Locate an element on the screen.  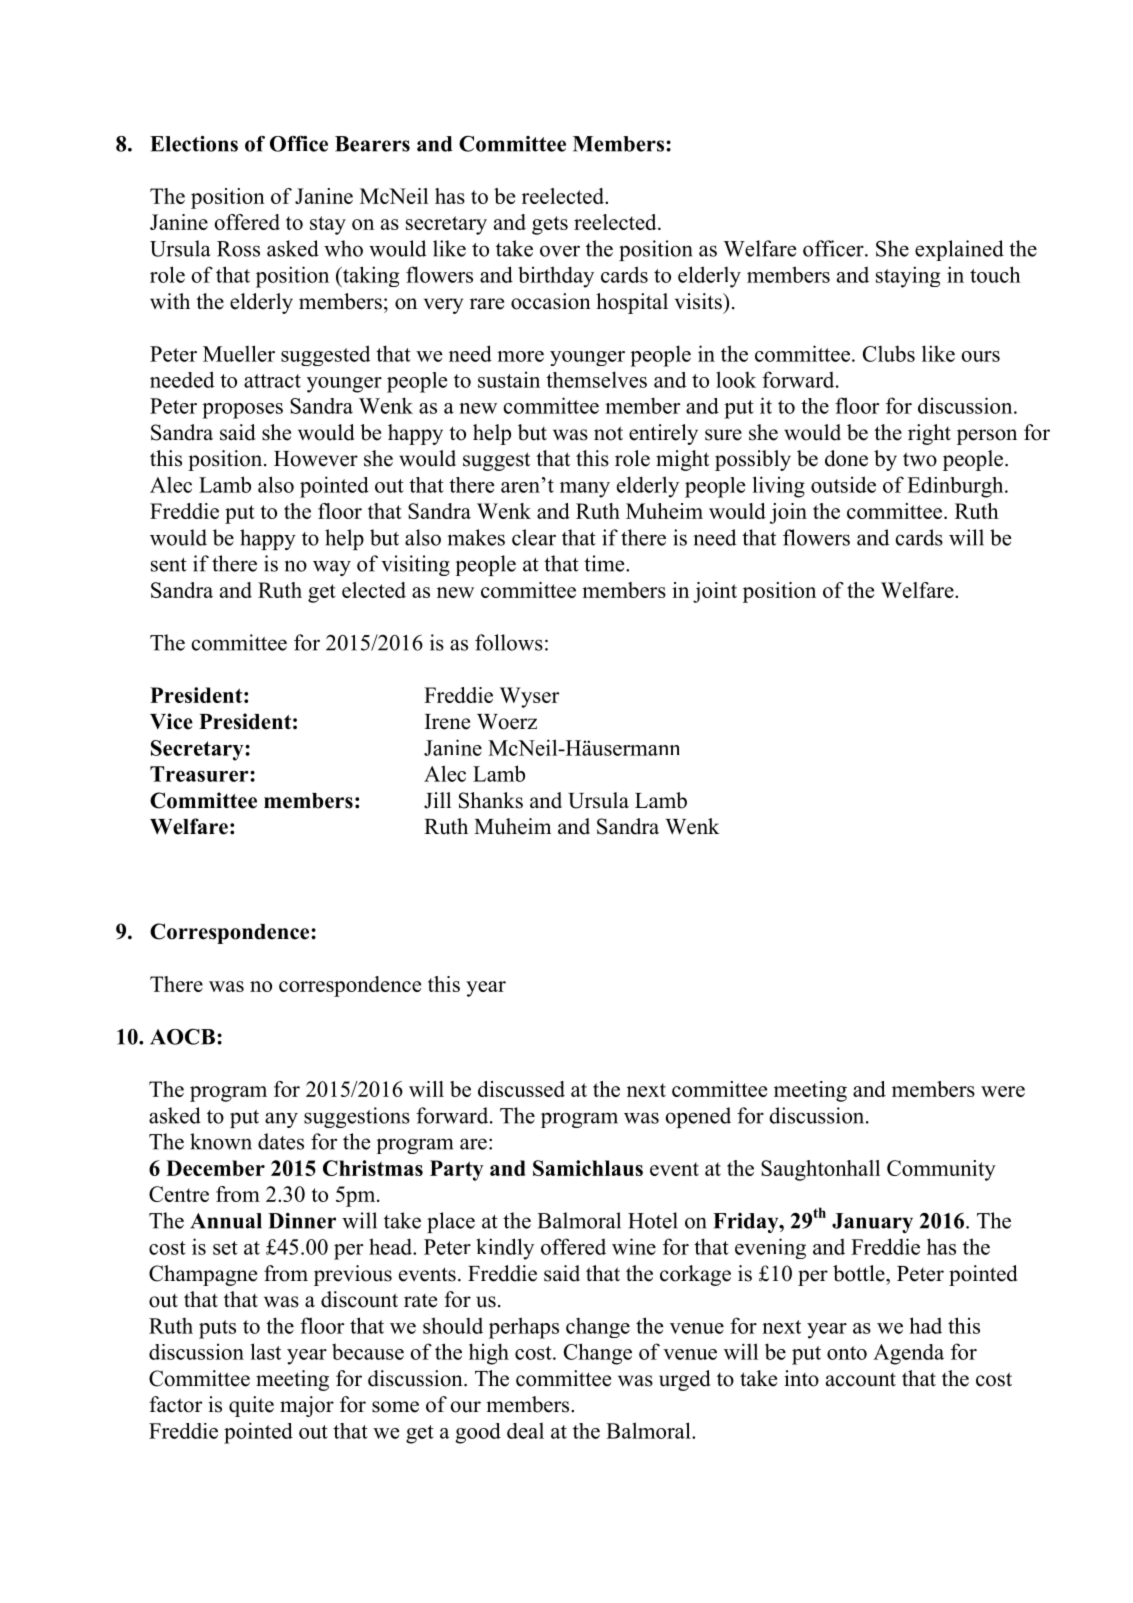
Vice is located at coordinates (171, 721).
